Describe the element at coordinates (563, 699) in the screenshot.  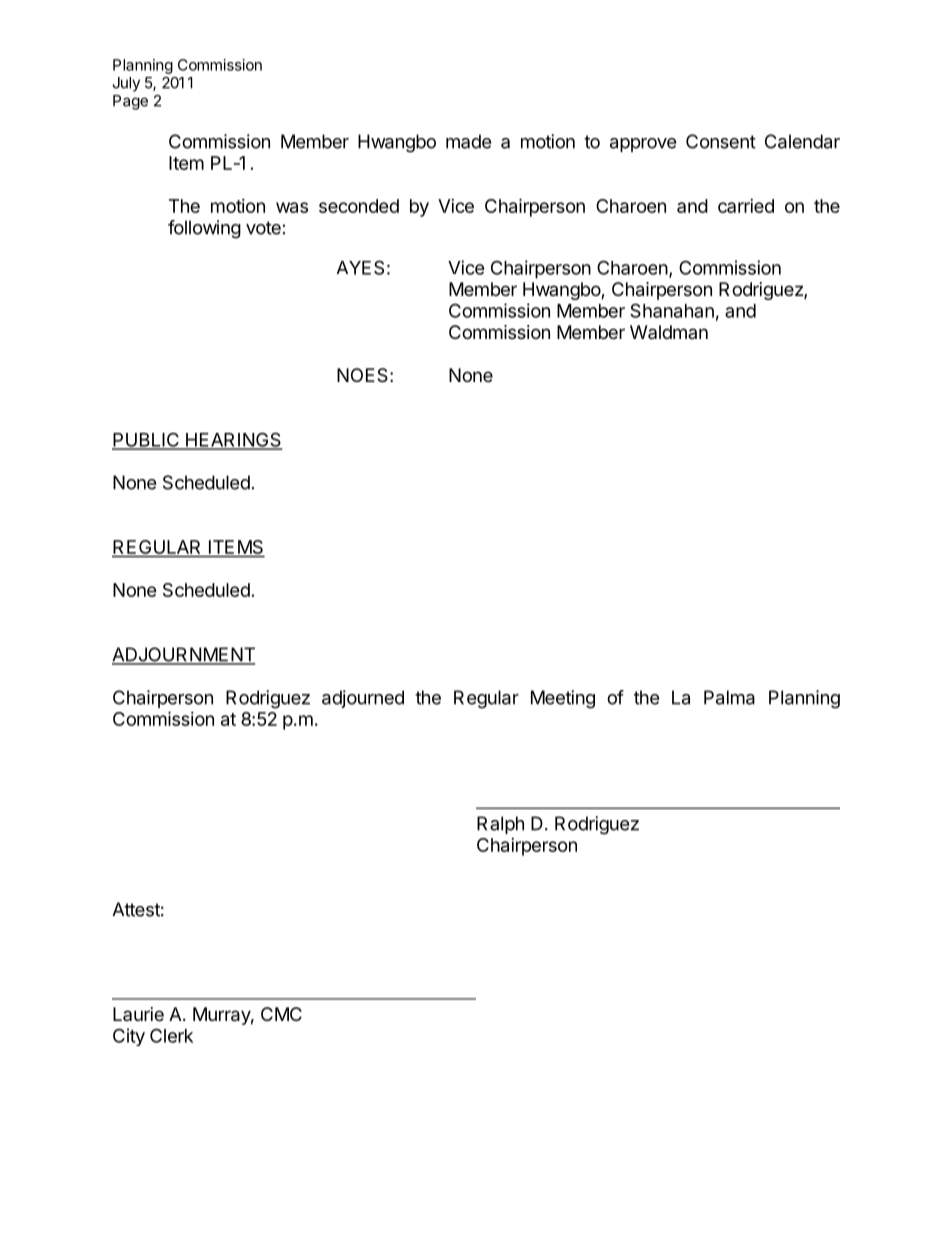
I see `Meeting` at that location.
